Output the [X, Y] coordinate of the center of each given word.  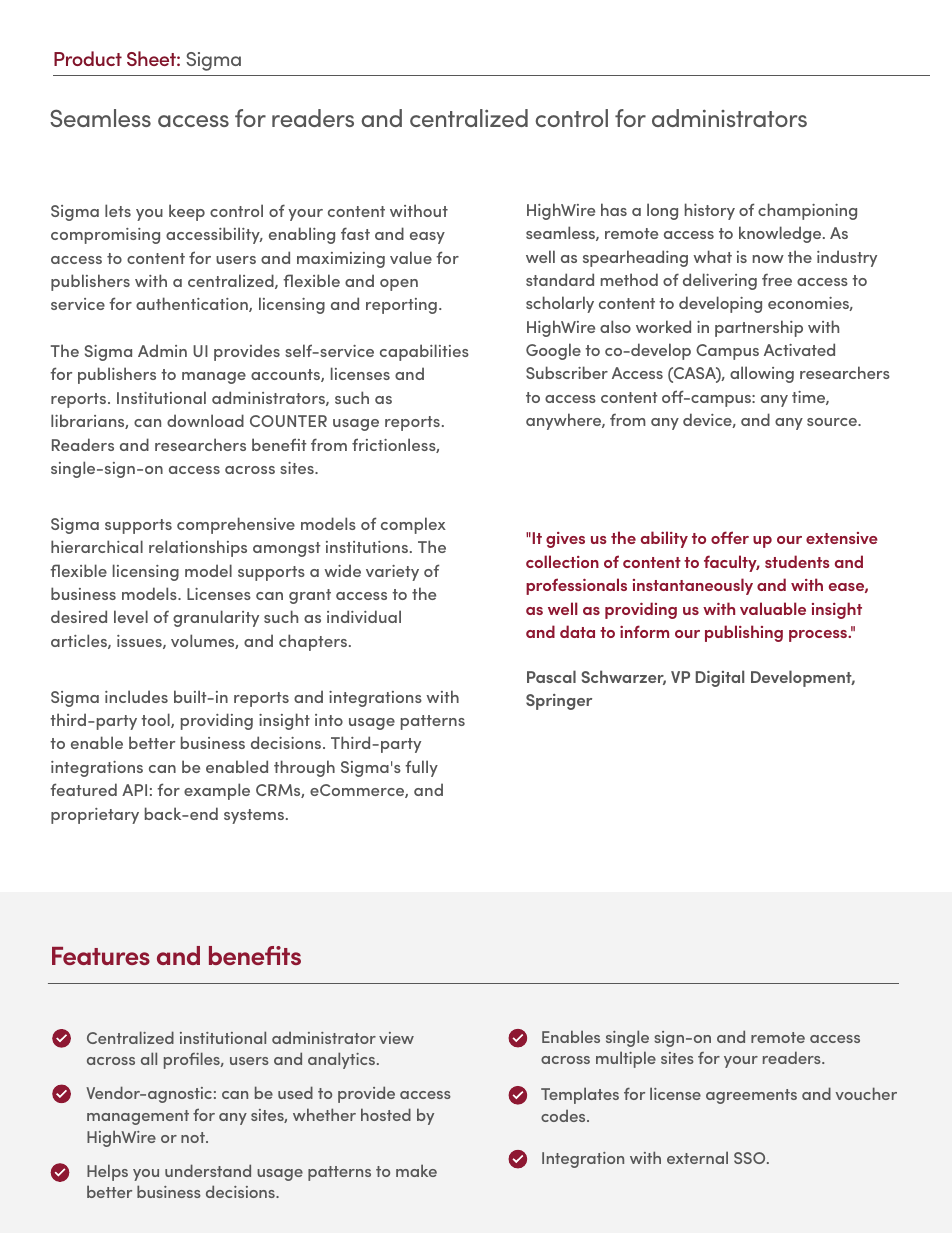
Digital [720, 678]
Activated [799, 349]
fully [421, 768]
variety [392, 573]
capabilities [424, 352]
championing [807, 211]
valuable [773, 608]
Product [88, 58]
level [131, 616]
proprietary [95, 816]
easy [427, 238]
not [194, 1137]
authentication [193, 304]
